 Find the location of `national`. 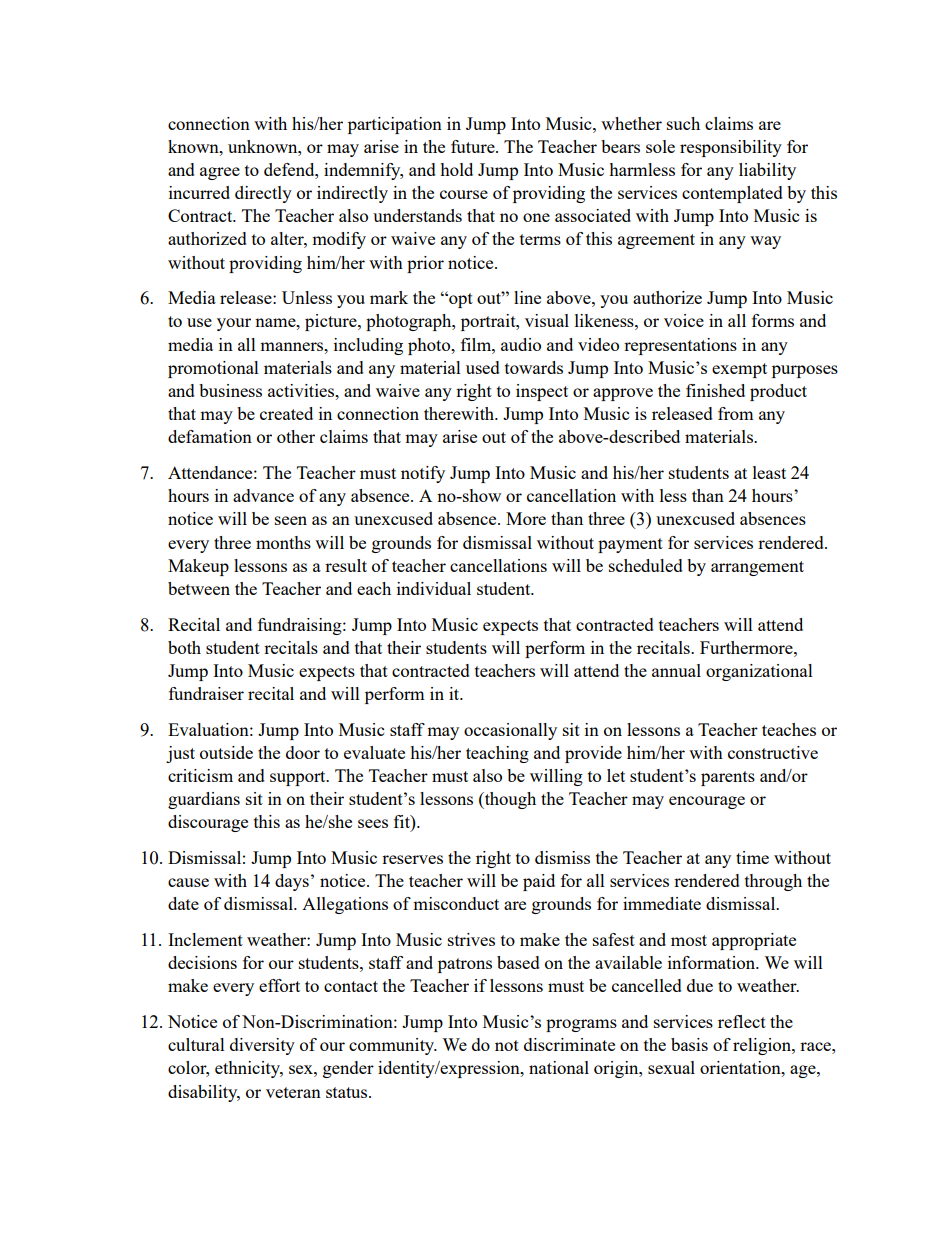

national is located at coordinates (559, 1067).
